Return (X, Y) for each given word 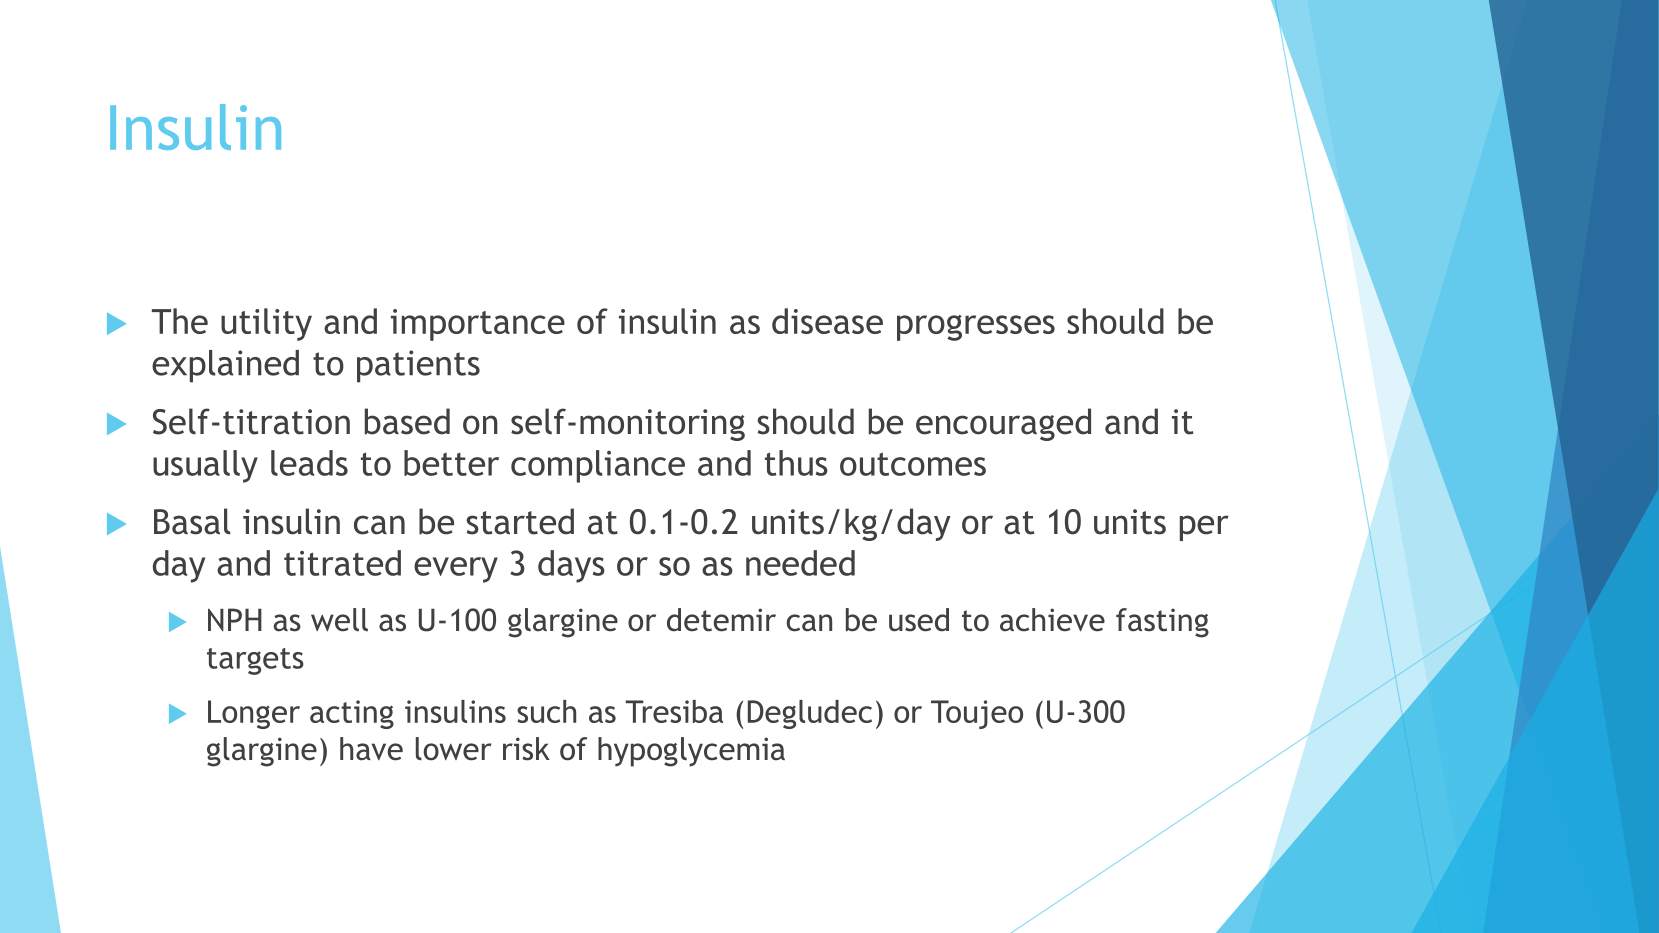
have (371, 749)
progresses (976, 328)
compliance (598, 466)
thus (796, 463)
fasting (1162, 623)
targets (255, 661)
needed (800, 563)
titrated (342, 563)
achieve (1052, 620)
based (407, 421)
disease (827, 321)
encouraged (1003, 424)
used (919, 620)
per (1204, 528)
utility (266, 324)
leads (309, 463)
